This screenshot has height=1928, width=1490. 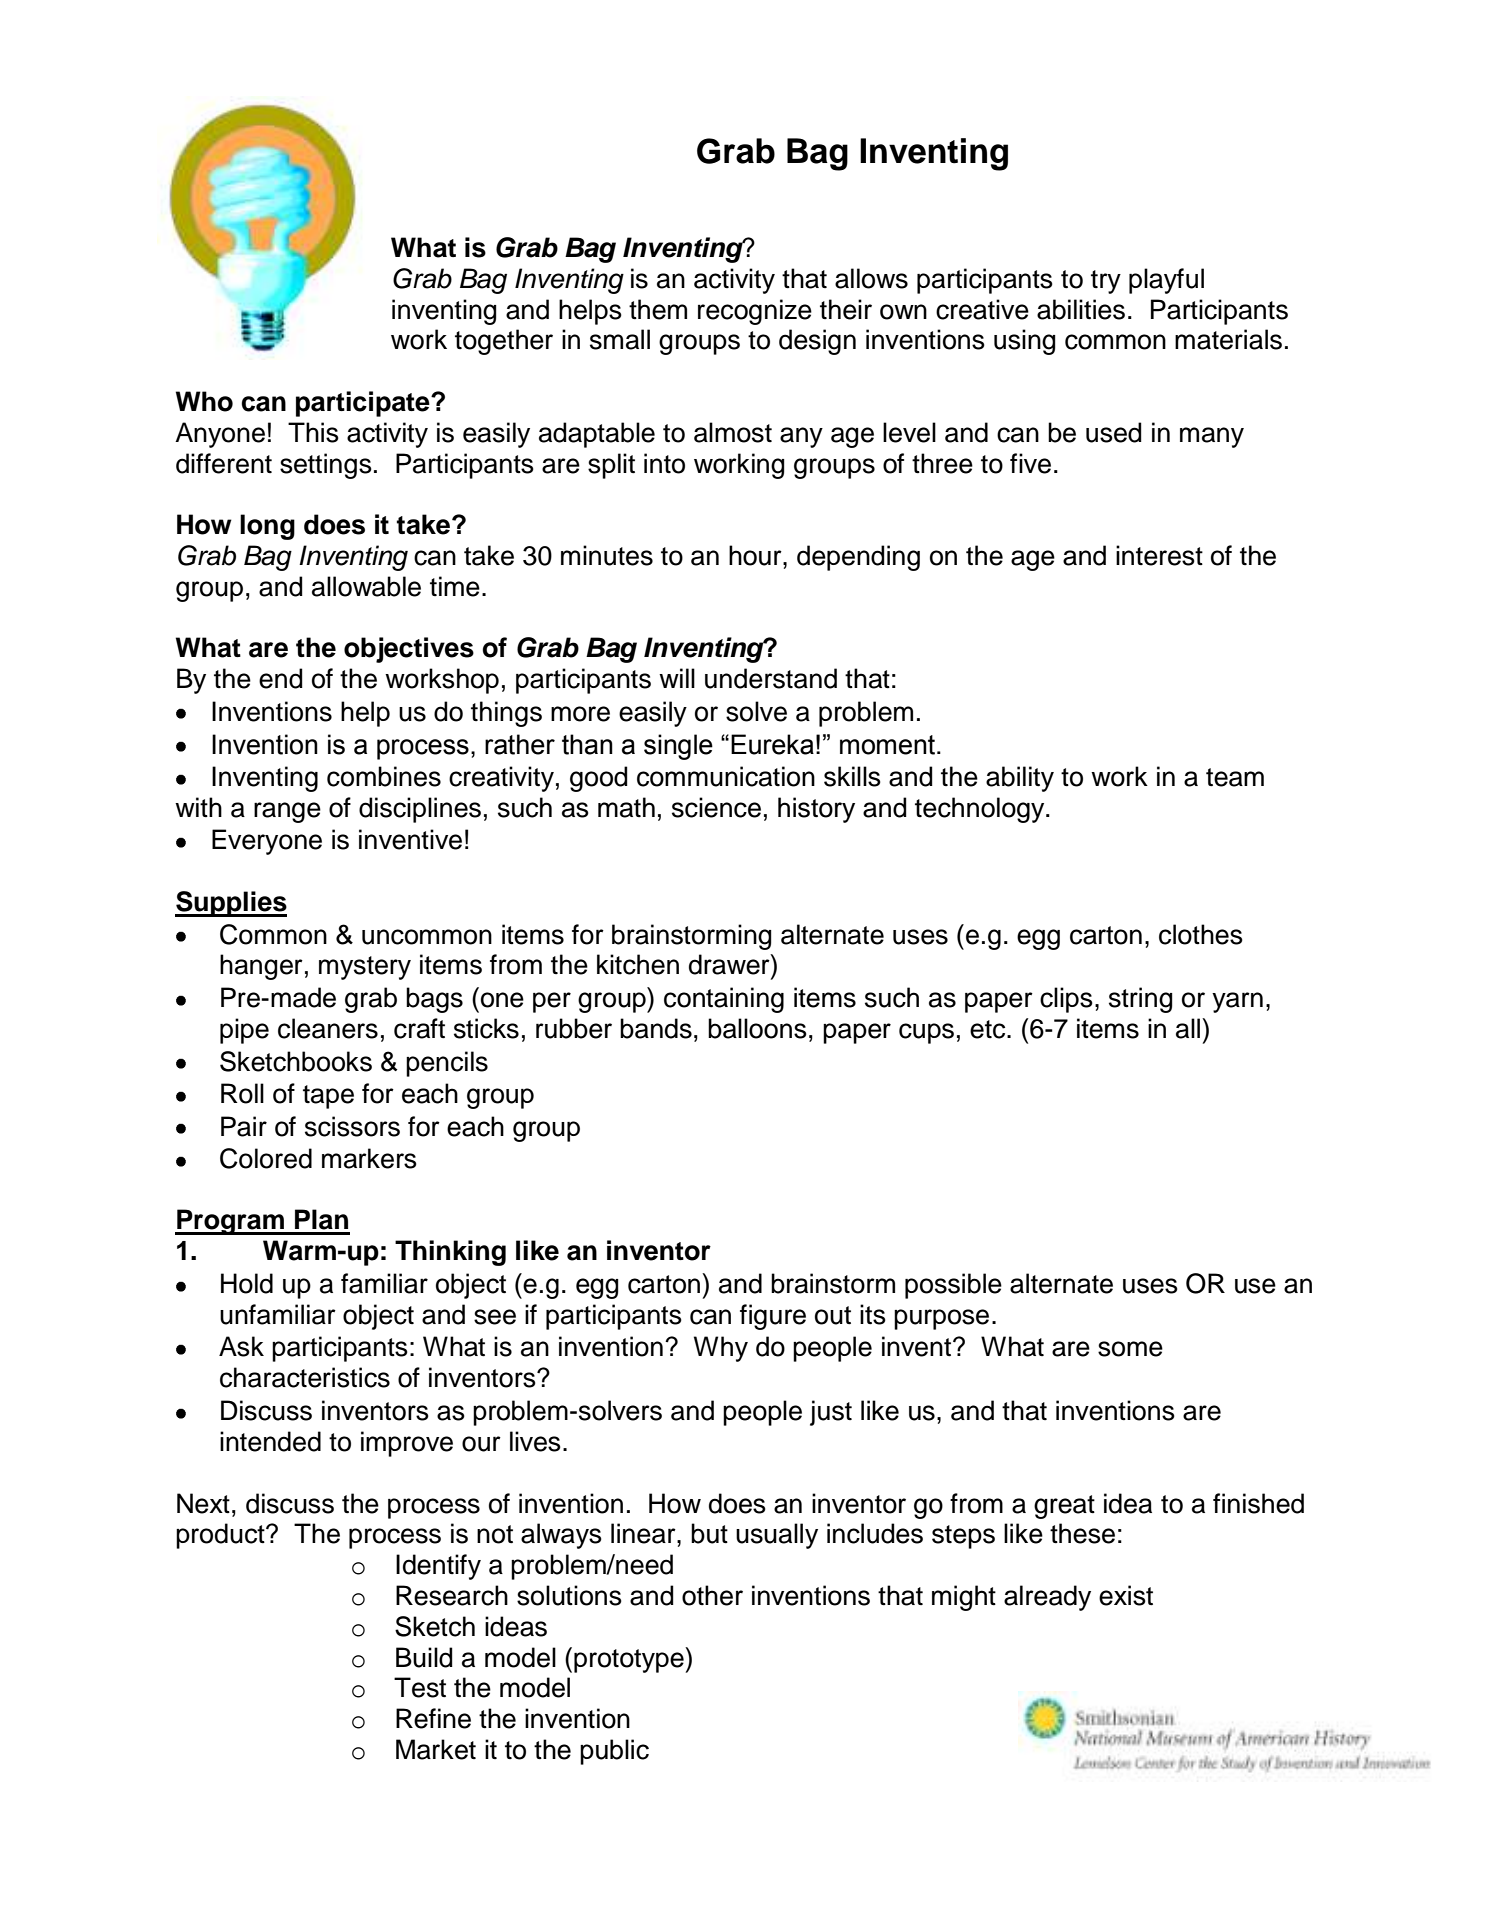 What do you see at coordinates (724, 1000) in the screenshot?
I see `containing` at bounding box center [724, 1000].
